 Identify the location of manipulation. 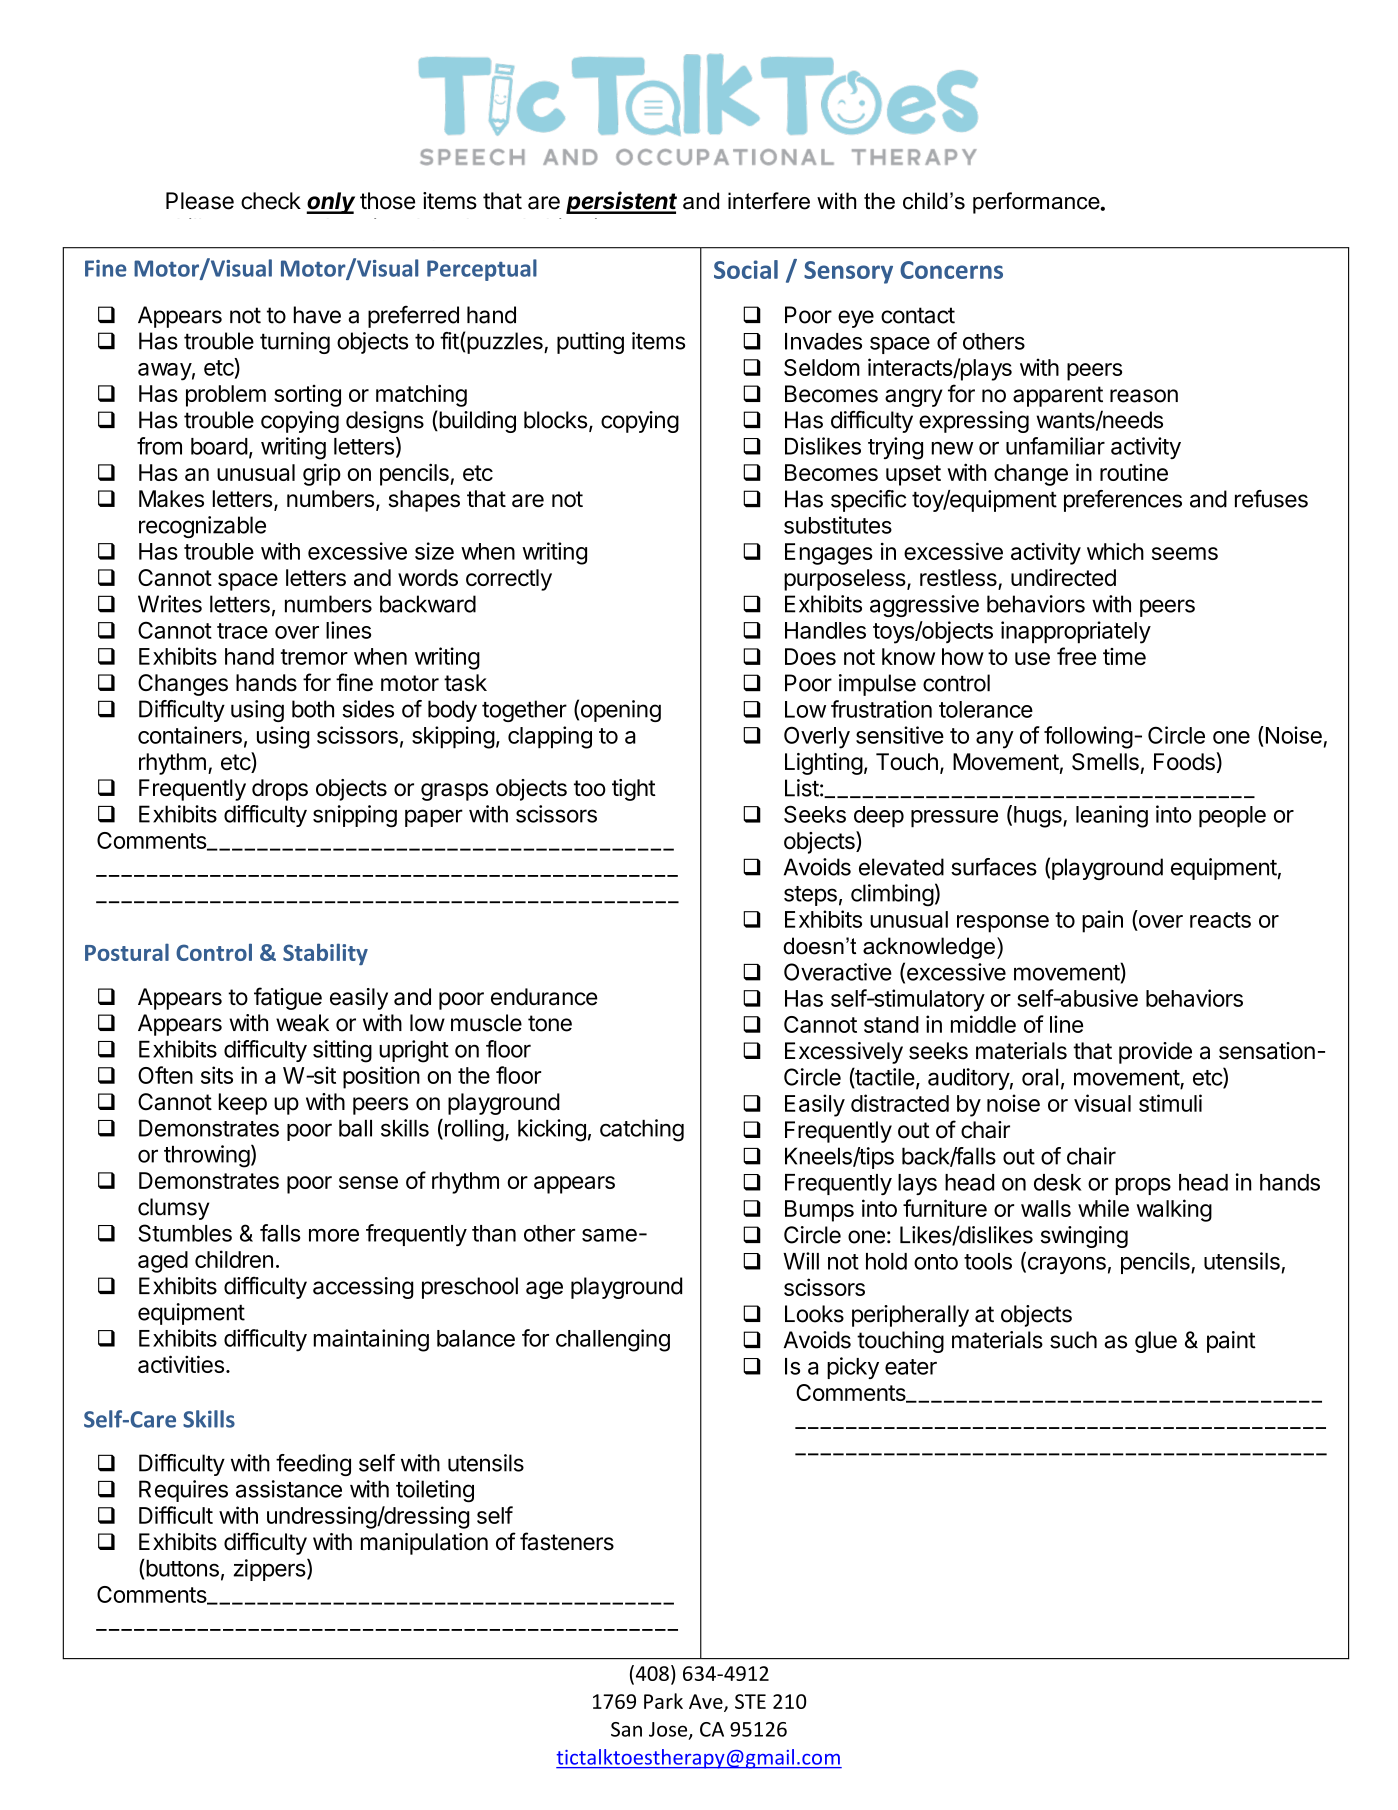
(424, 1544).
